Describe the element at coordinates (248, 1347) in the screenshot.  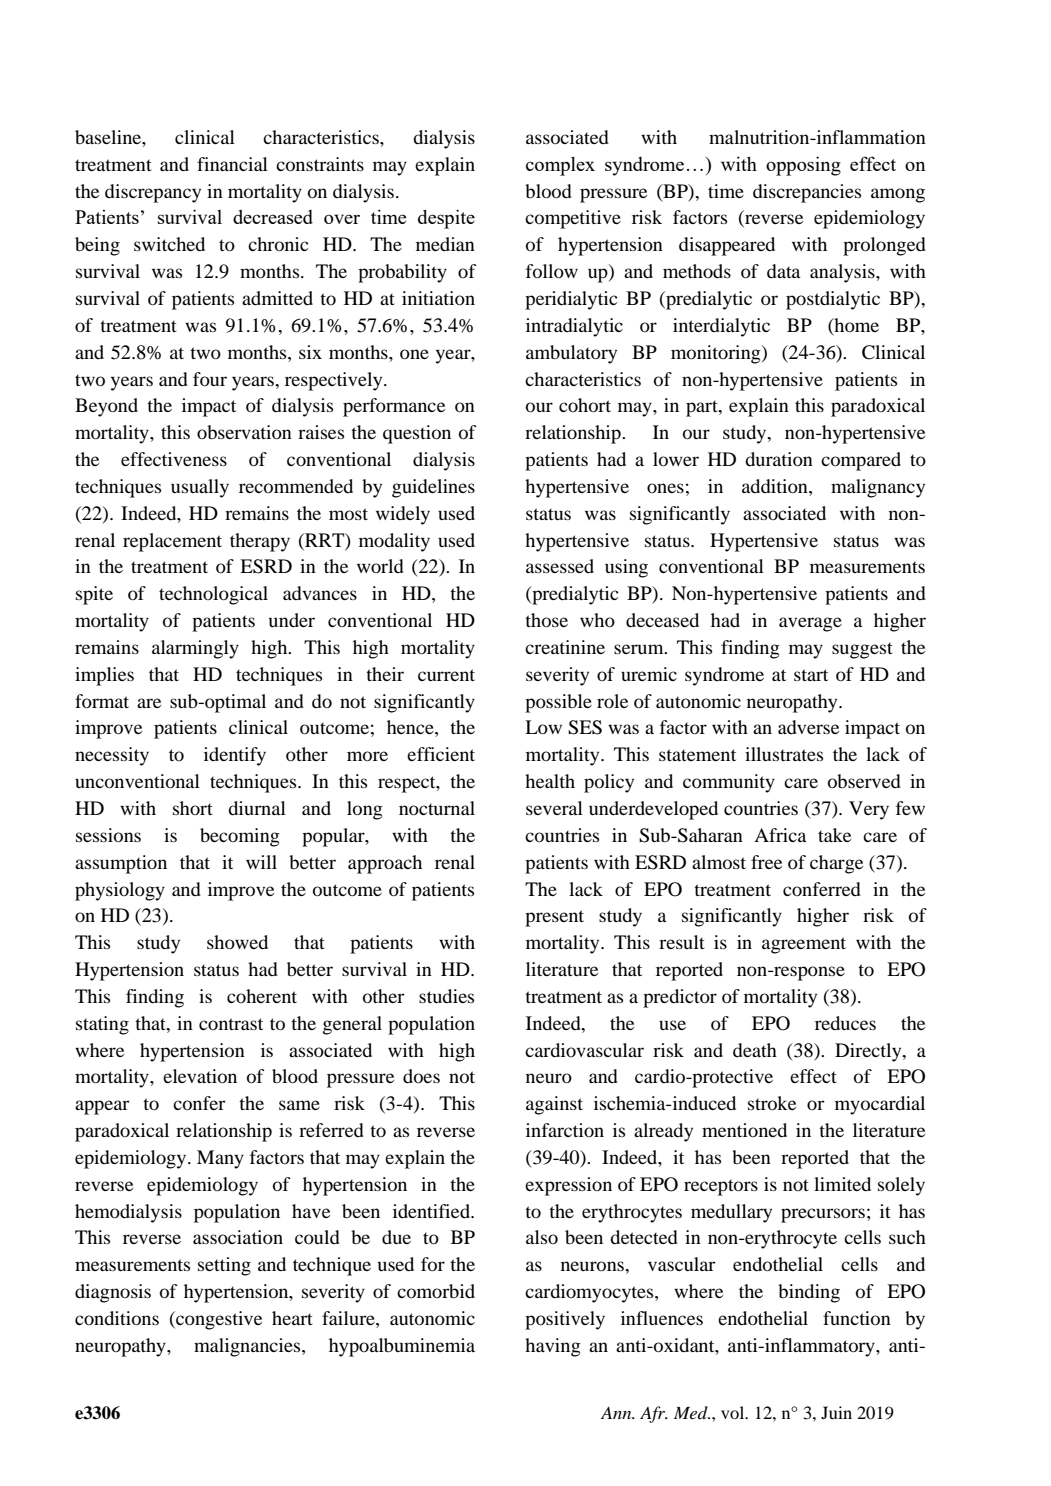
I see `malignancies` at that location.
